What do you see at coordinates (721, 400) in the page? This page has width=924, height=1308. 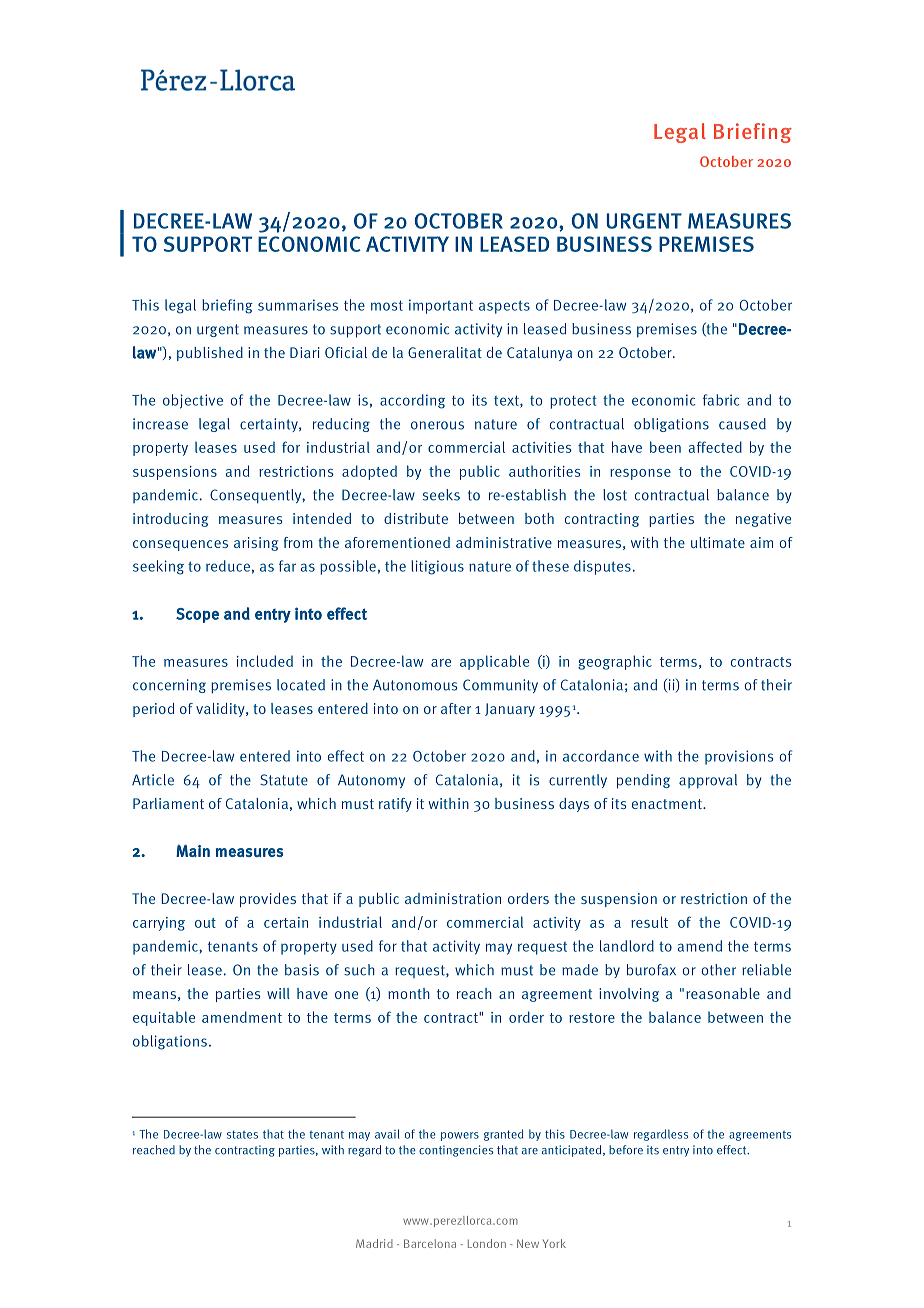 I see `fabric` at bounding box center [721, 400].
